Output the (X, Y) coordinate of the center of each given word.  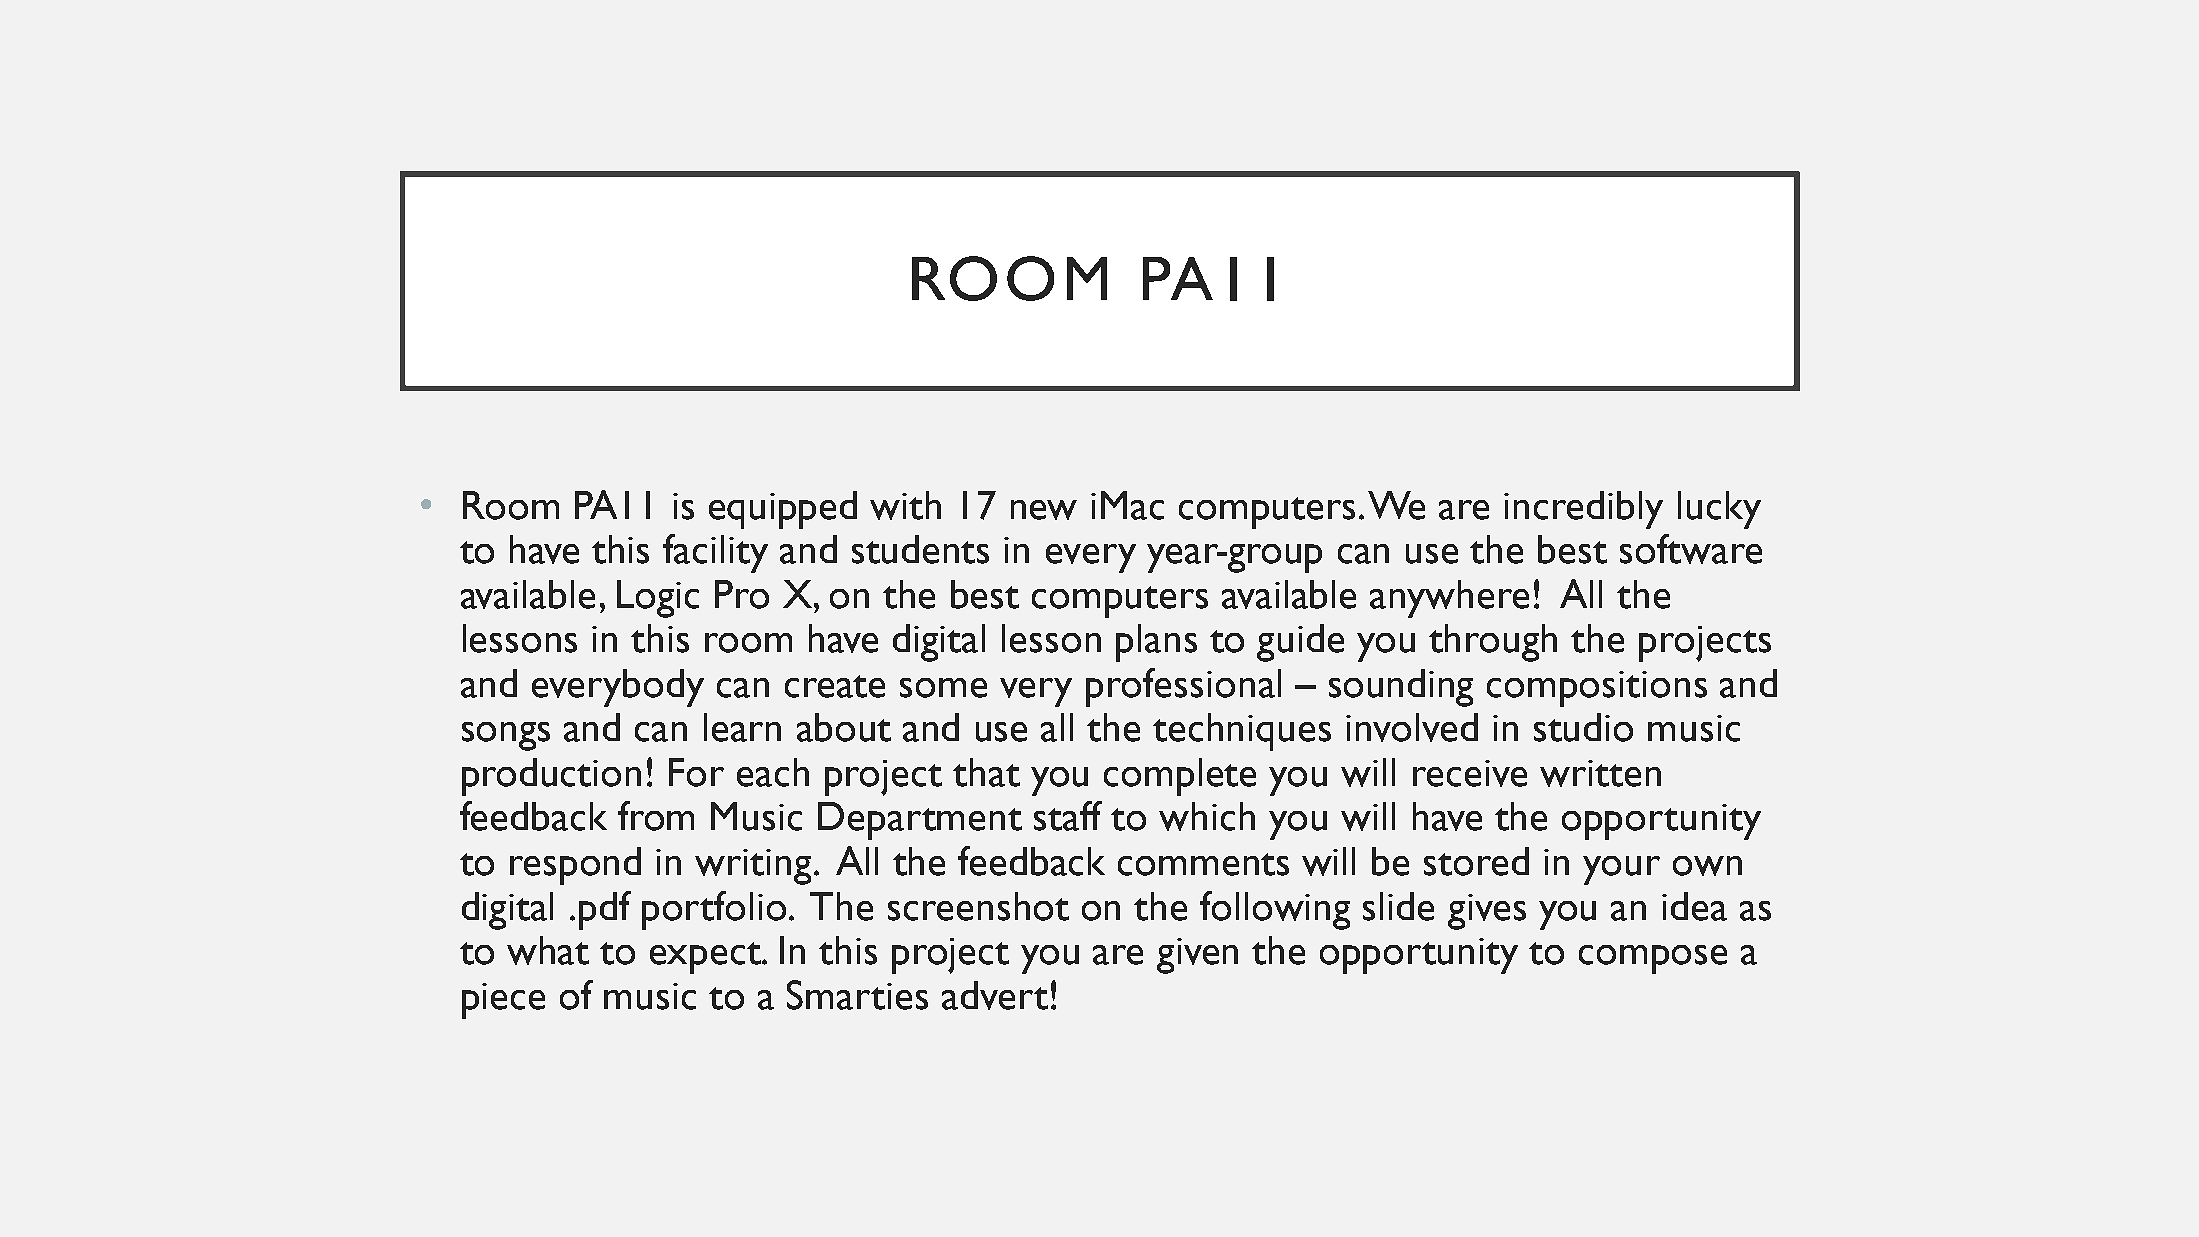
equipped (783, 510)
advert (995, 995)
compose (1653, 959)
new (1044, 510)
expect (707, 958)
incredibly (1583, 510)
